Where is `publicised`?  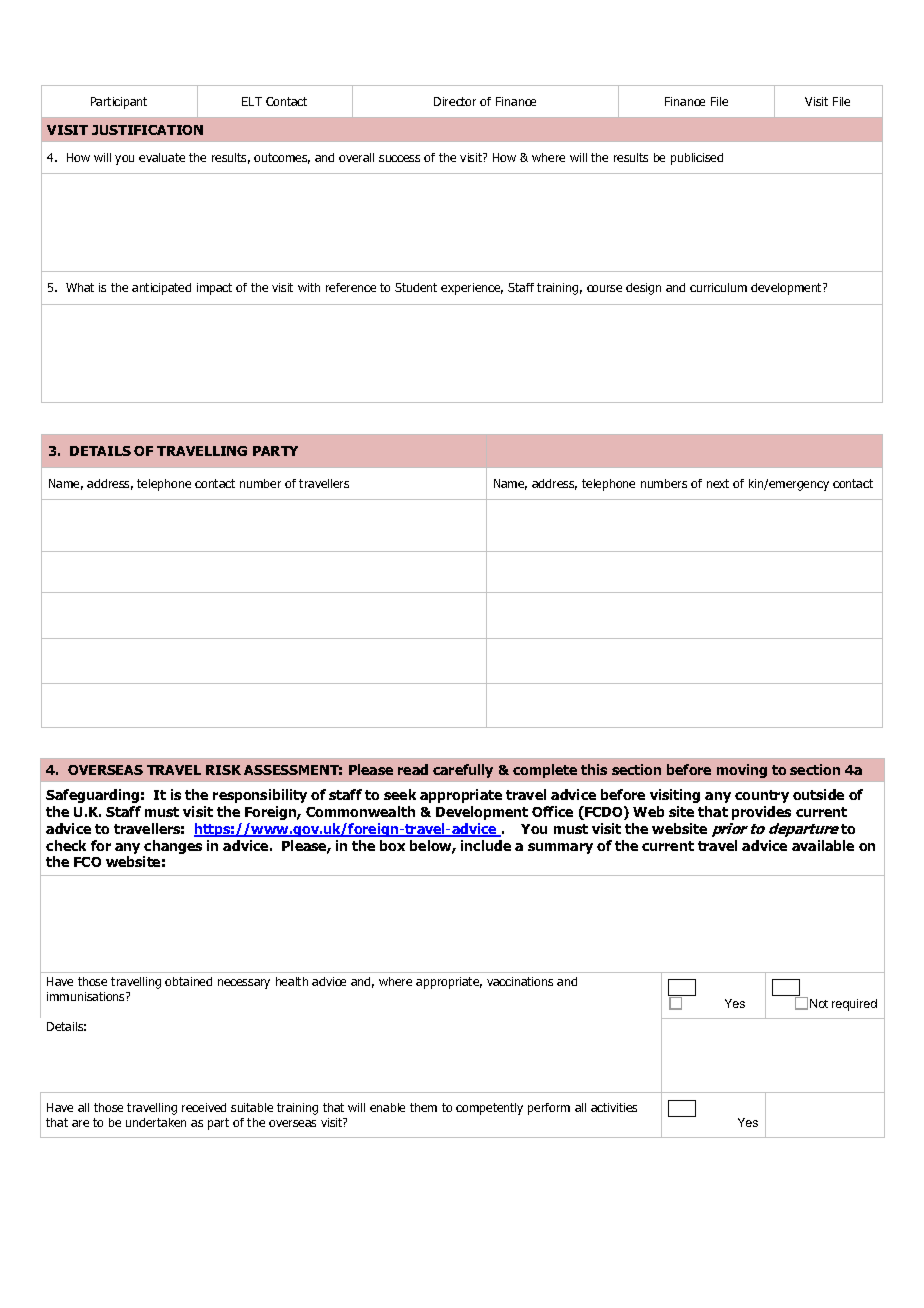
publicised is located at coordinates (697, 159).
